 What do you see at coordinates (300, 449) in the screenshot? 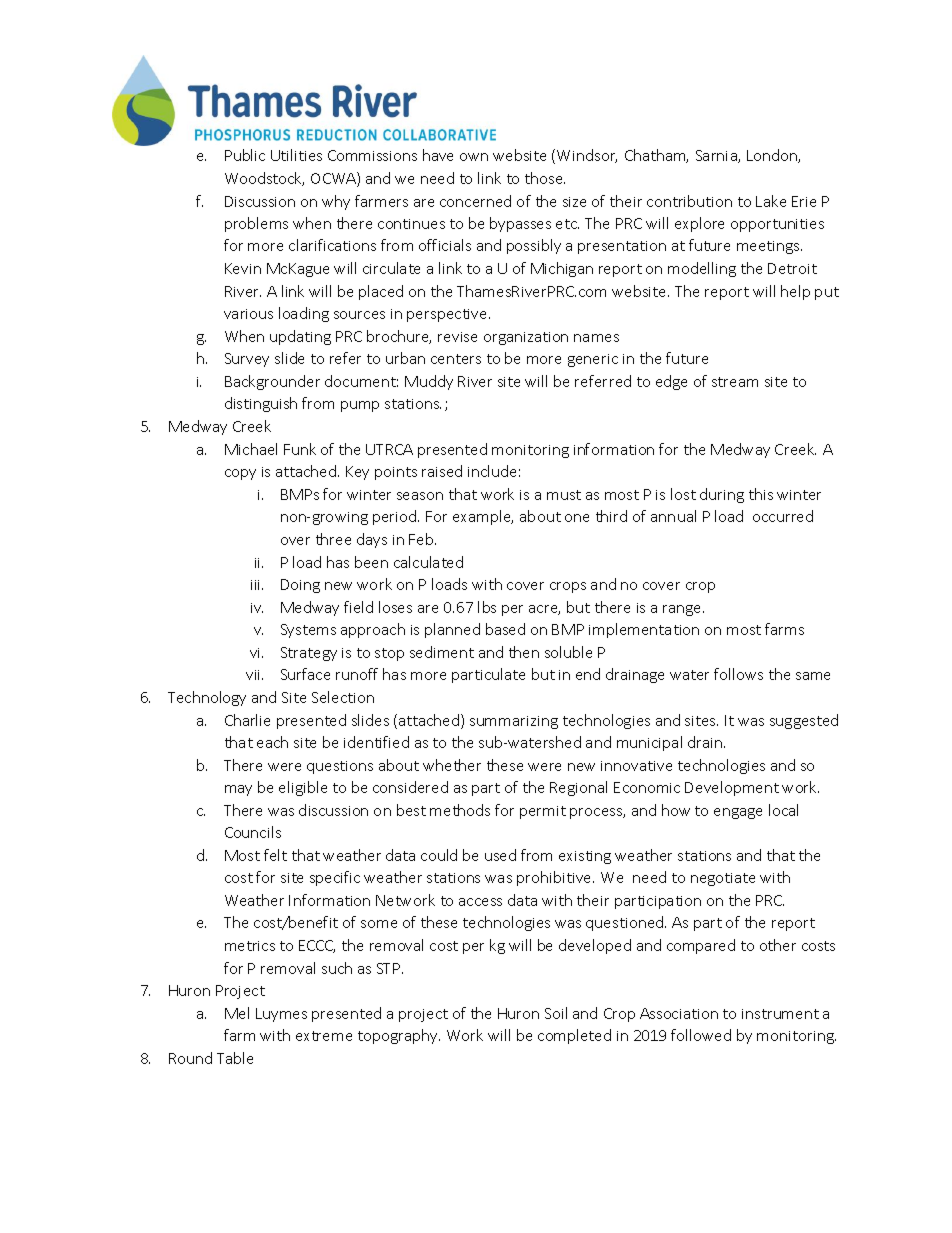
I see `Funk` at bounding box center [300, 449].
